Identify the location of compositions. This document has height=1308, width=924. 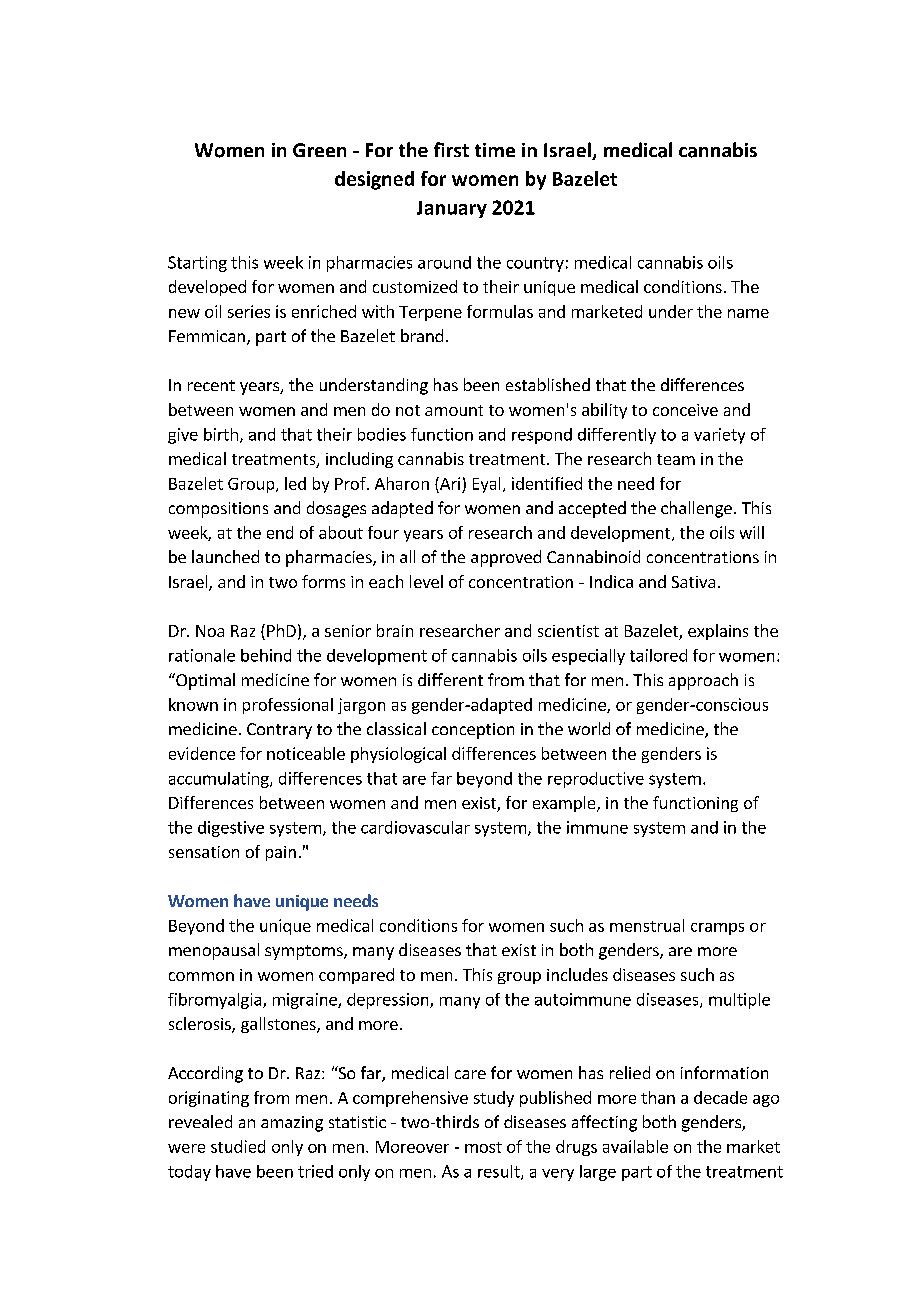
(218, 510).
